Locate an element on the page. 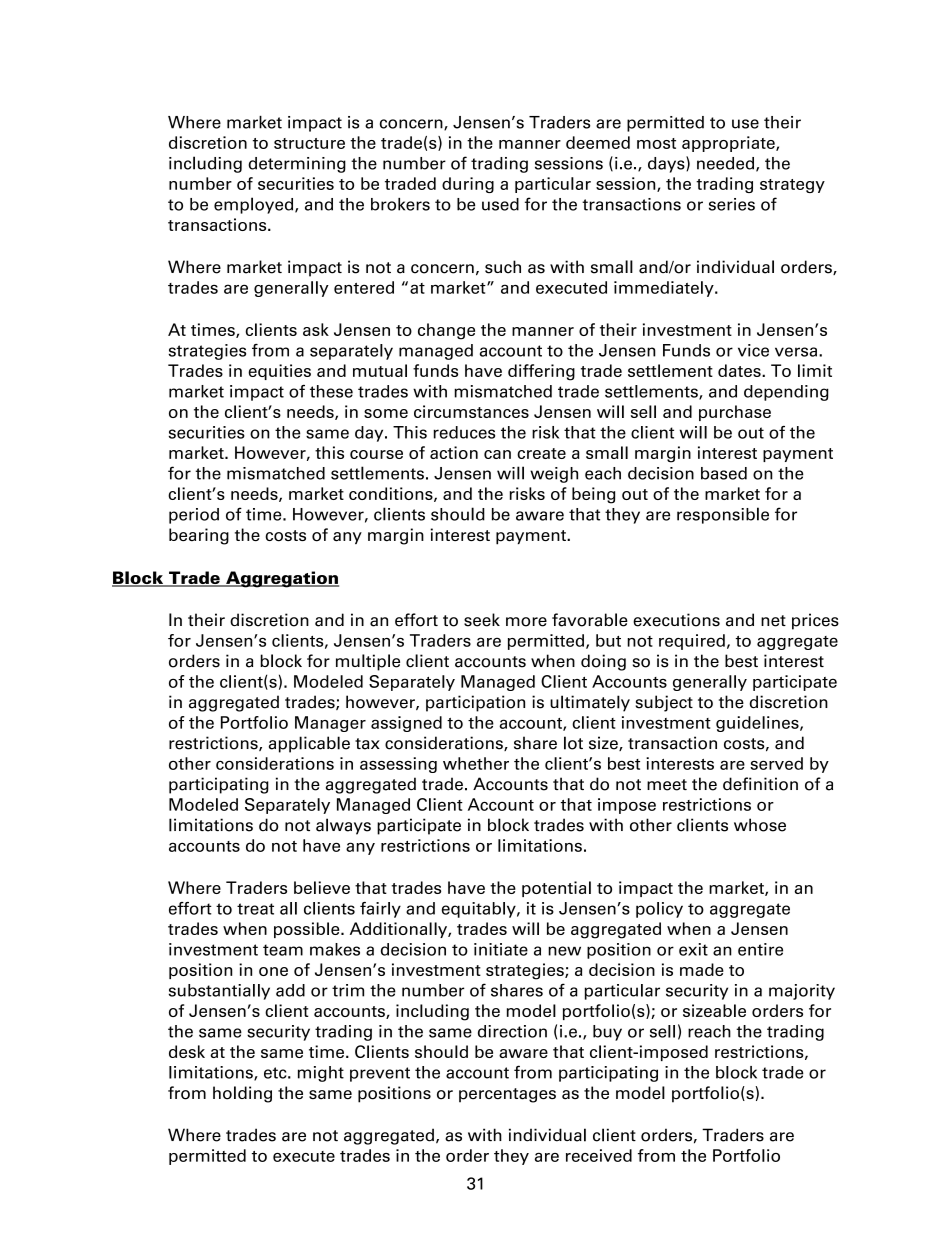 This page has height=1233, width=952. percentages is located at coordinates (507, 1095).
